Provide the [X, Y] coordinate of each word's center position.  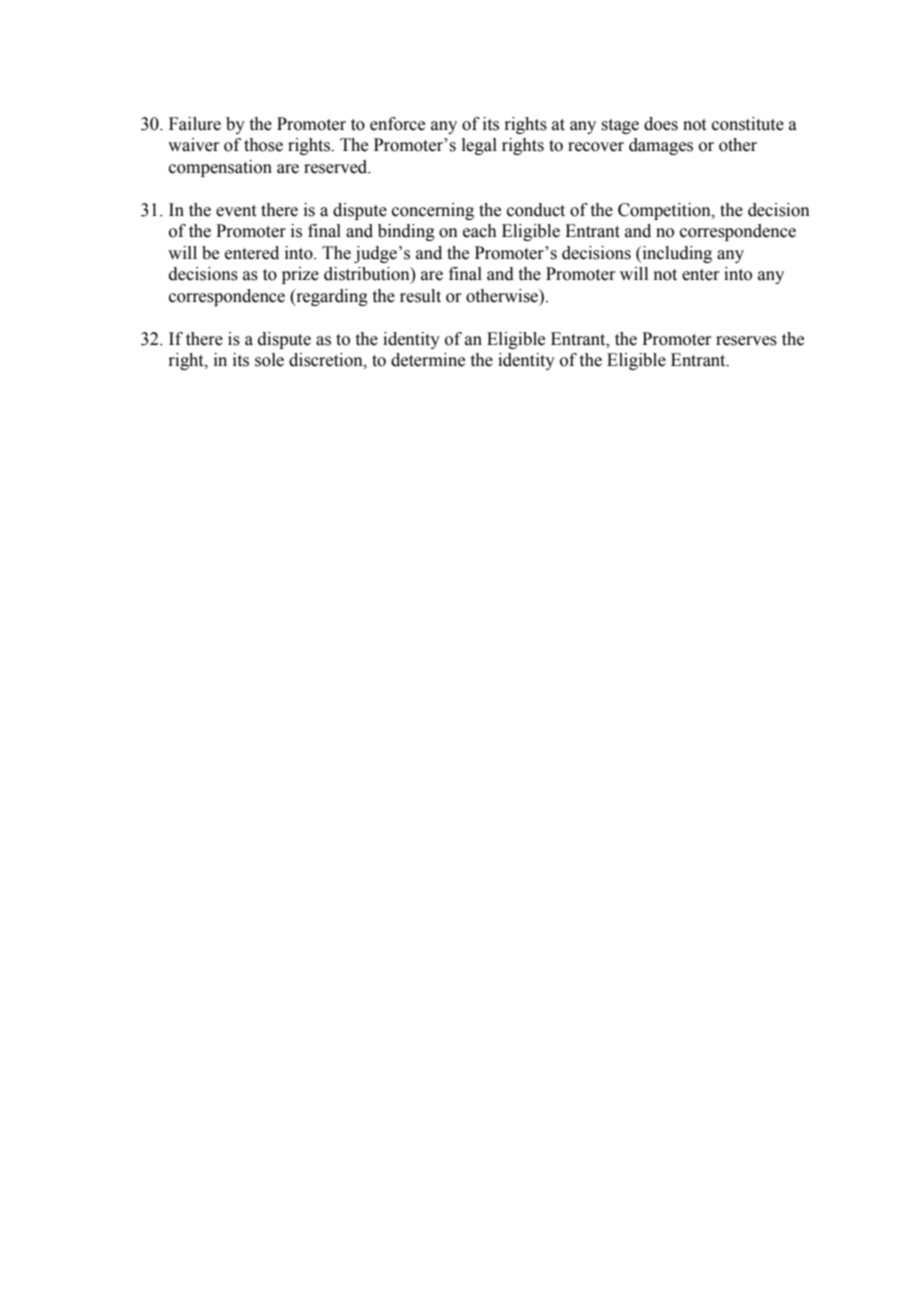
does [661, 124]
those [263, 145]
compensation [220, 168]
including [676, 254]
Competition [665, 211]
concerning [433, 211]
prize [300, 275]
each [480, 231]
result [420, 296]
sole [269, 360]
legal [479, 146]
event [236, 211]
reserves [746, 341]
